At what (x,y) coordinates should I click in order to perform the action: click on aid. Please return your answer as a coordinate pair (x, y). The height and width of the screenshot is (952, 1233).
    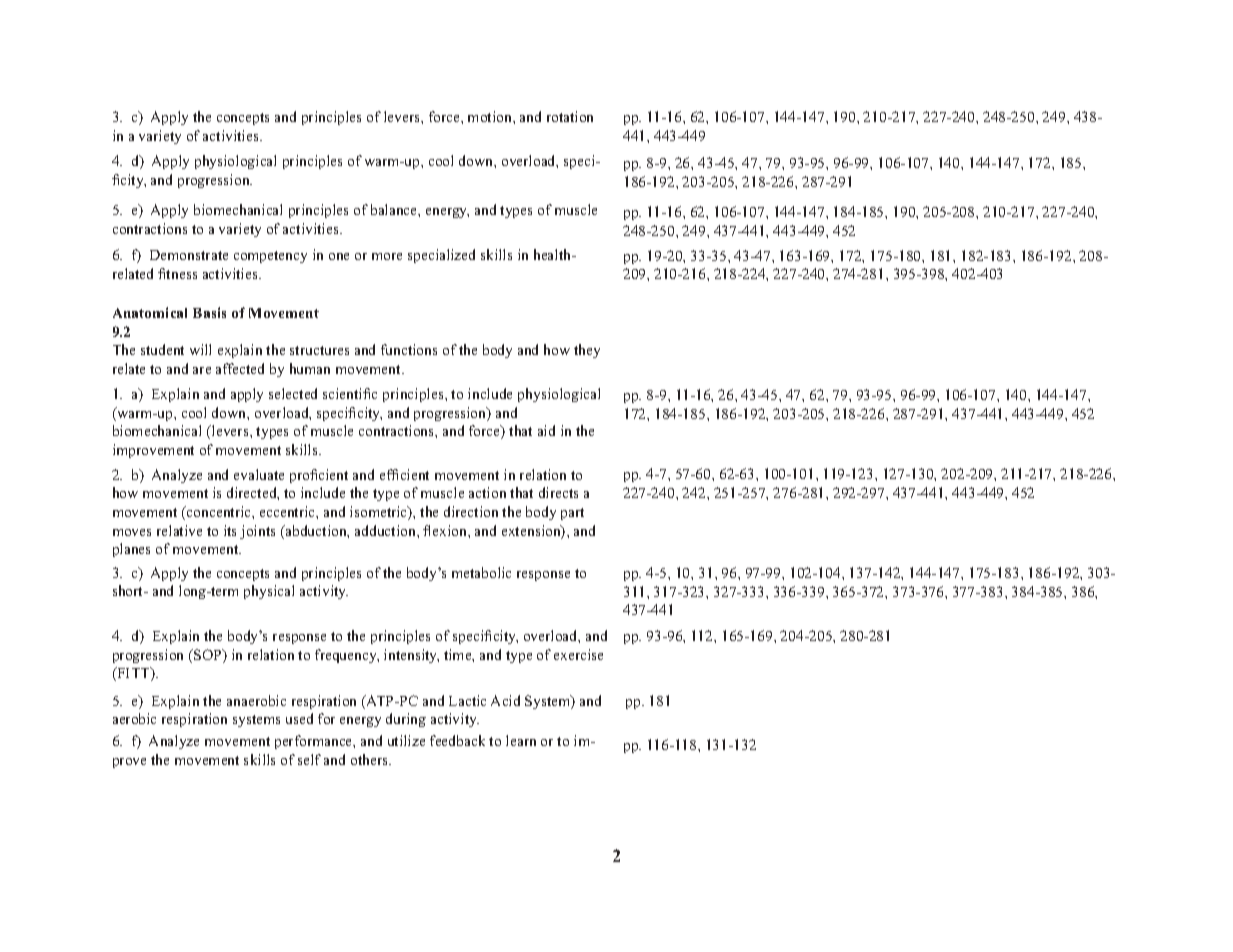
    Looking at the image, I should click on (546, 430).
